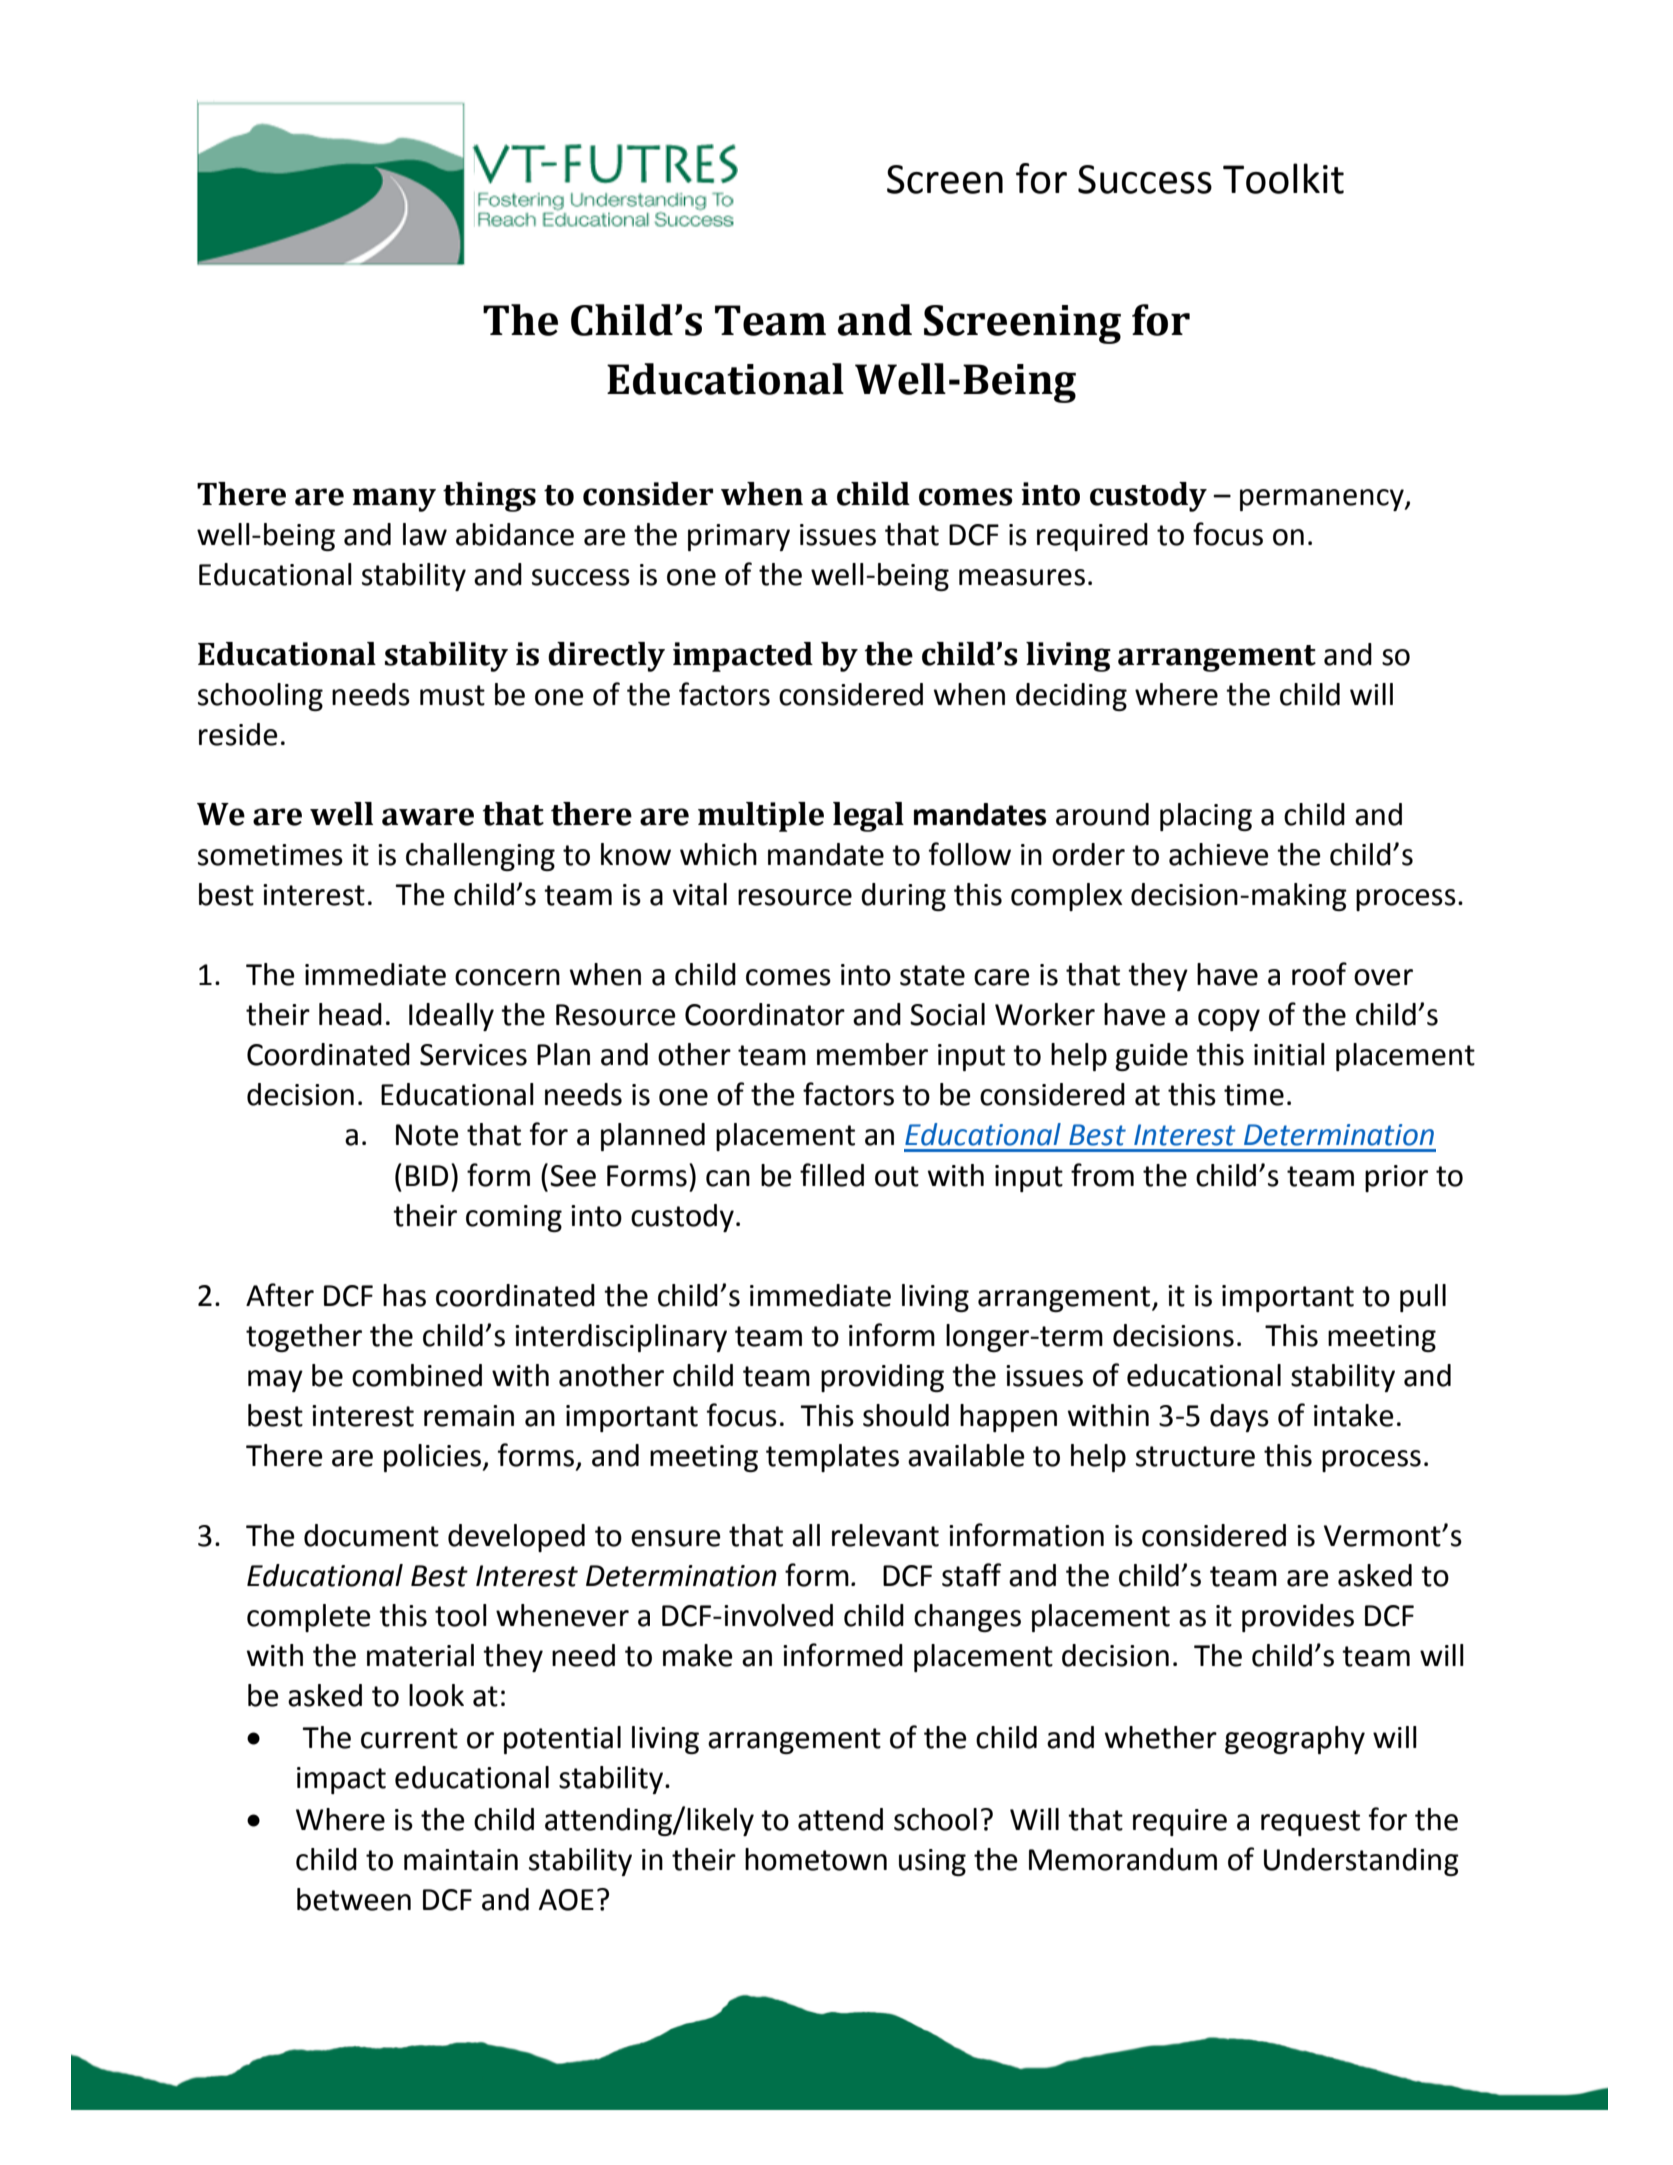  What do you see at coordinates (739, 537) in the screenshot?
I see `primary` at bounding box center [739, 537].
